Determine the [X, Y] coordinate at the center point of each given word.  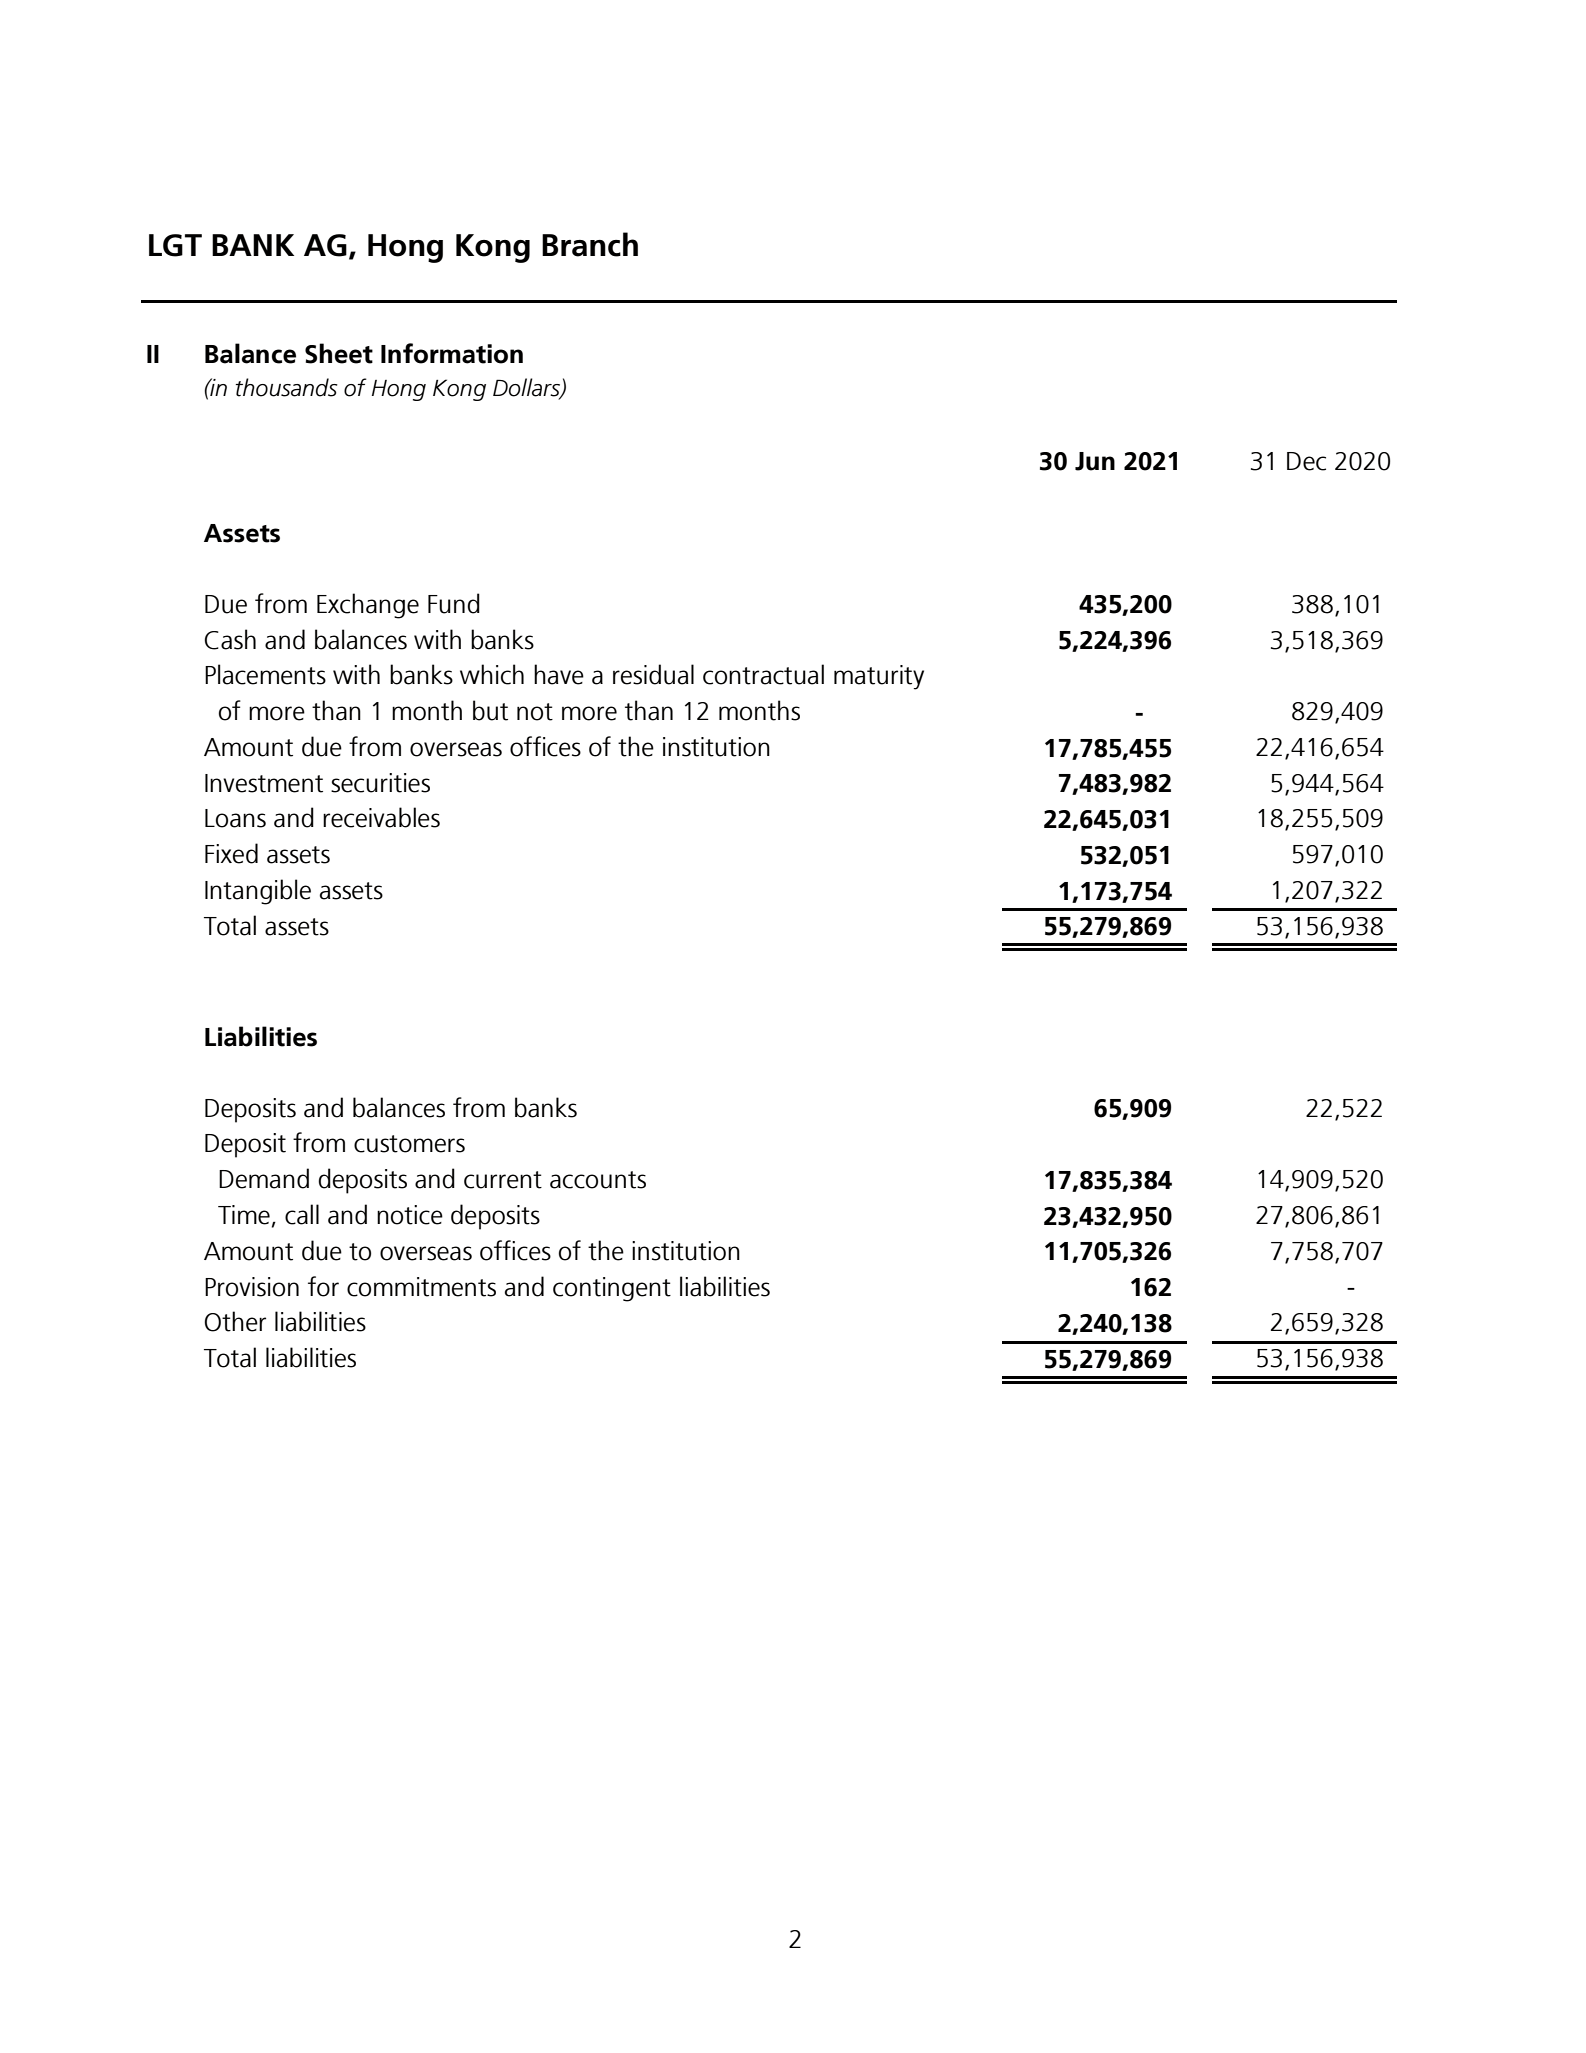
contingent [612, 1289]
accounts [598, 1180]
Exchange [368, 606]
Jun [1095, 461]
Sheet [339, 353]
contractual [763, 674]
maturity [879, 677]
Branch [590, 244]
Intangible [258, 892]
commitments [421, 1287]
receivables [381, 817]
